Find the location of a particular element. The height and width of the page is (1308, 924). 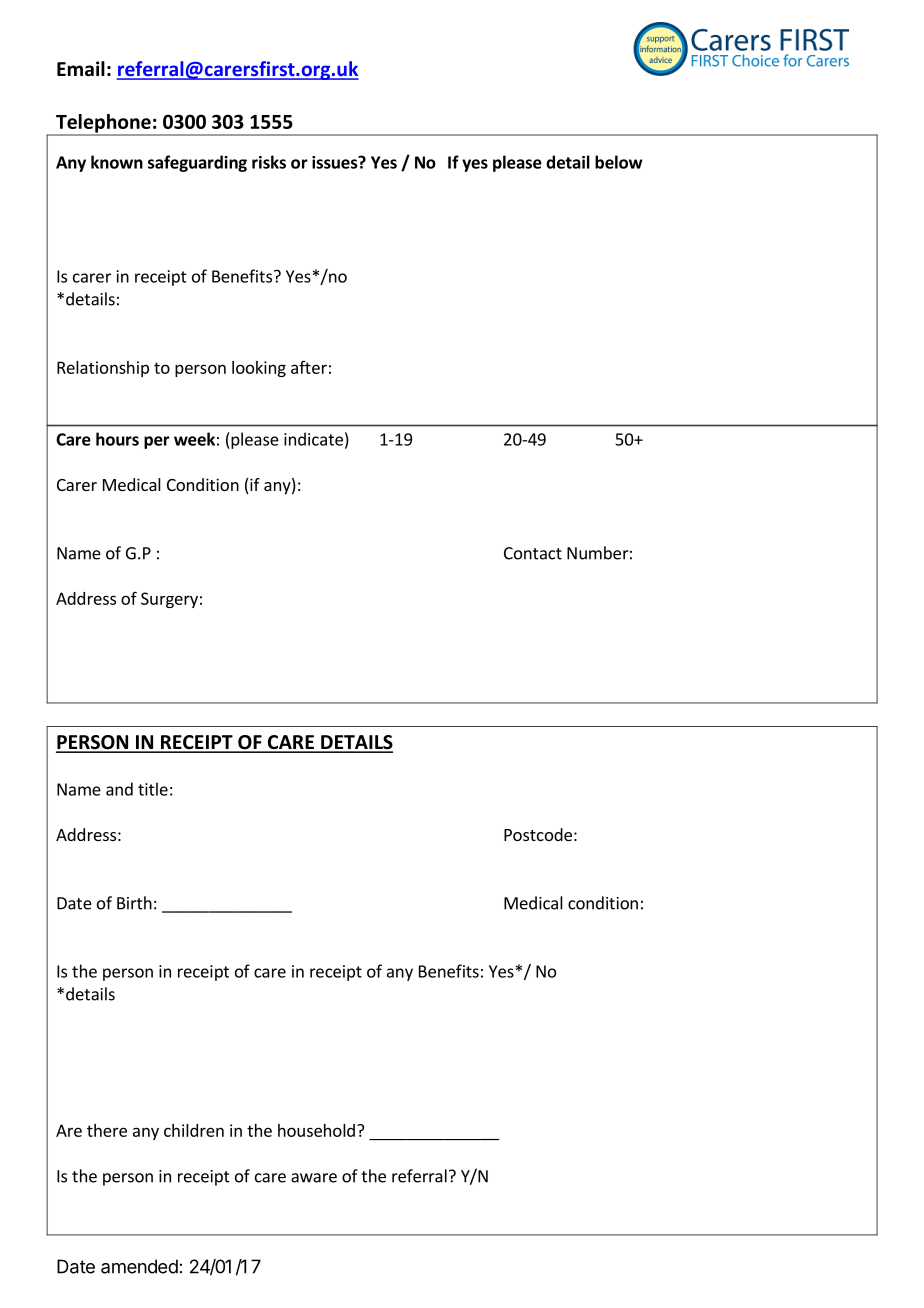

issues is located at coordinates (335, 162).
